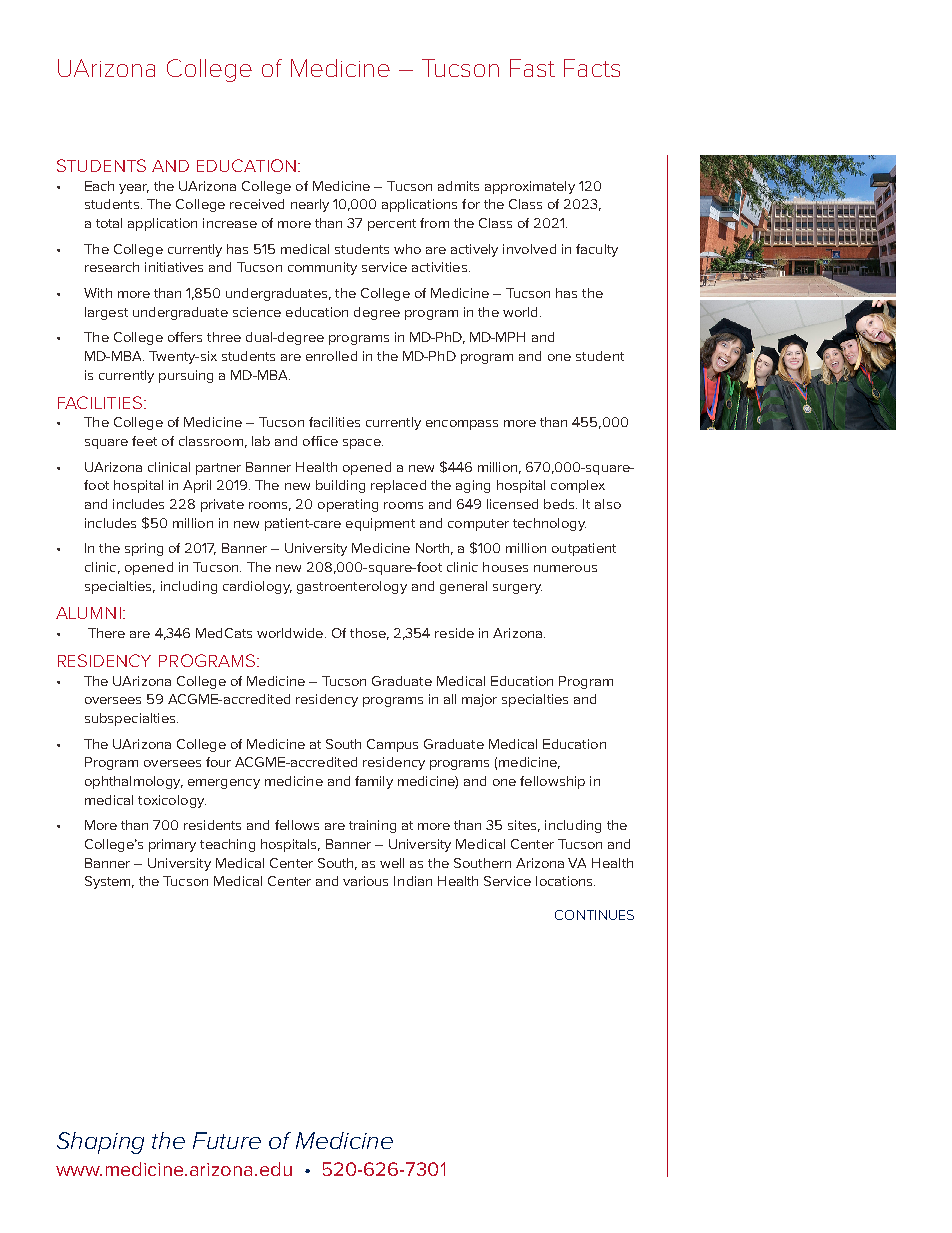 The height and width of the screenshot is (1233, 952). I want to click on approximately, so click(530, 187).
